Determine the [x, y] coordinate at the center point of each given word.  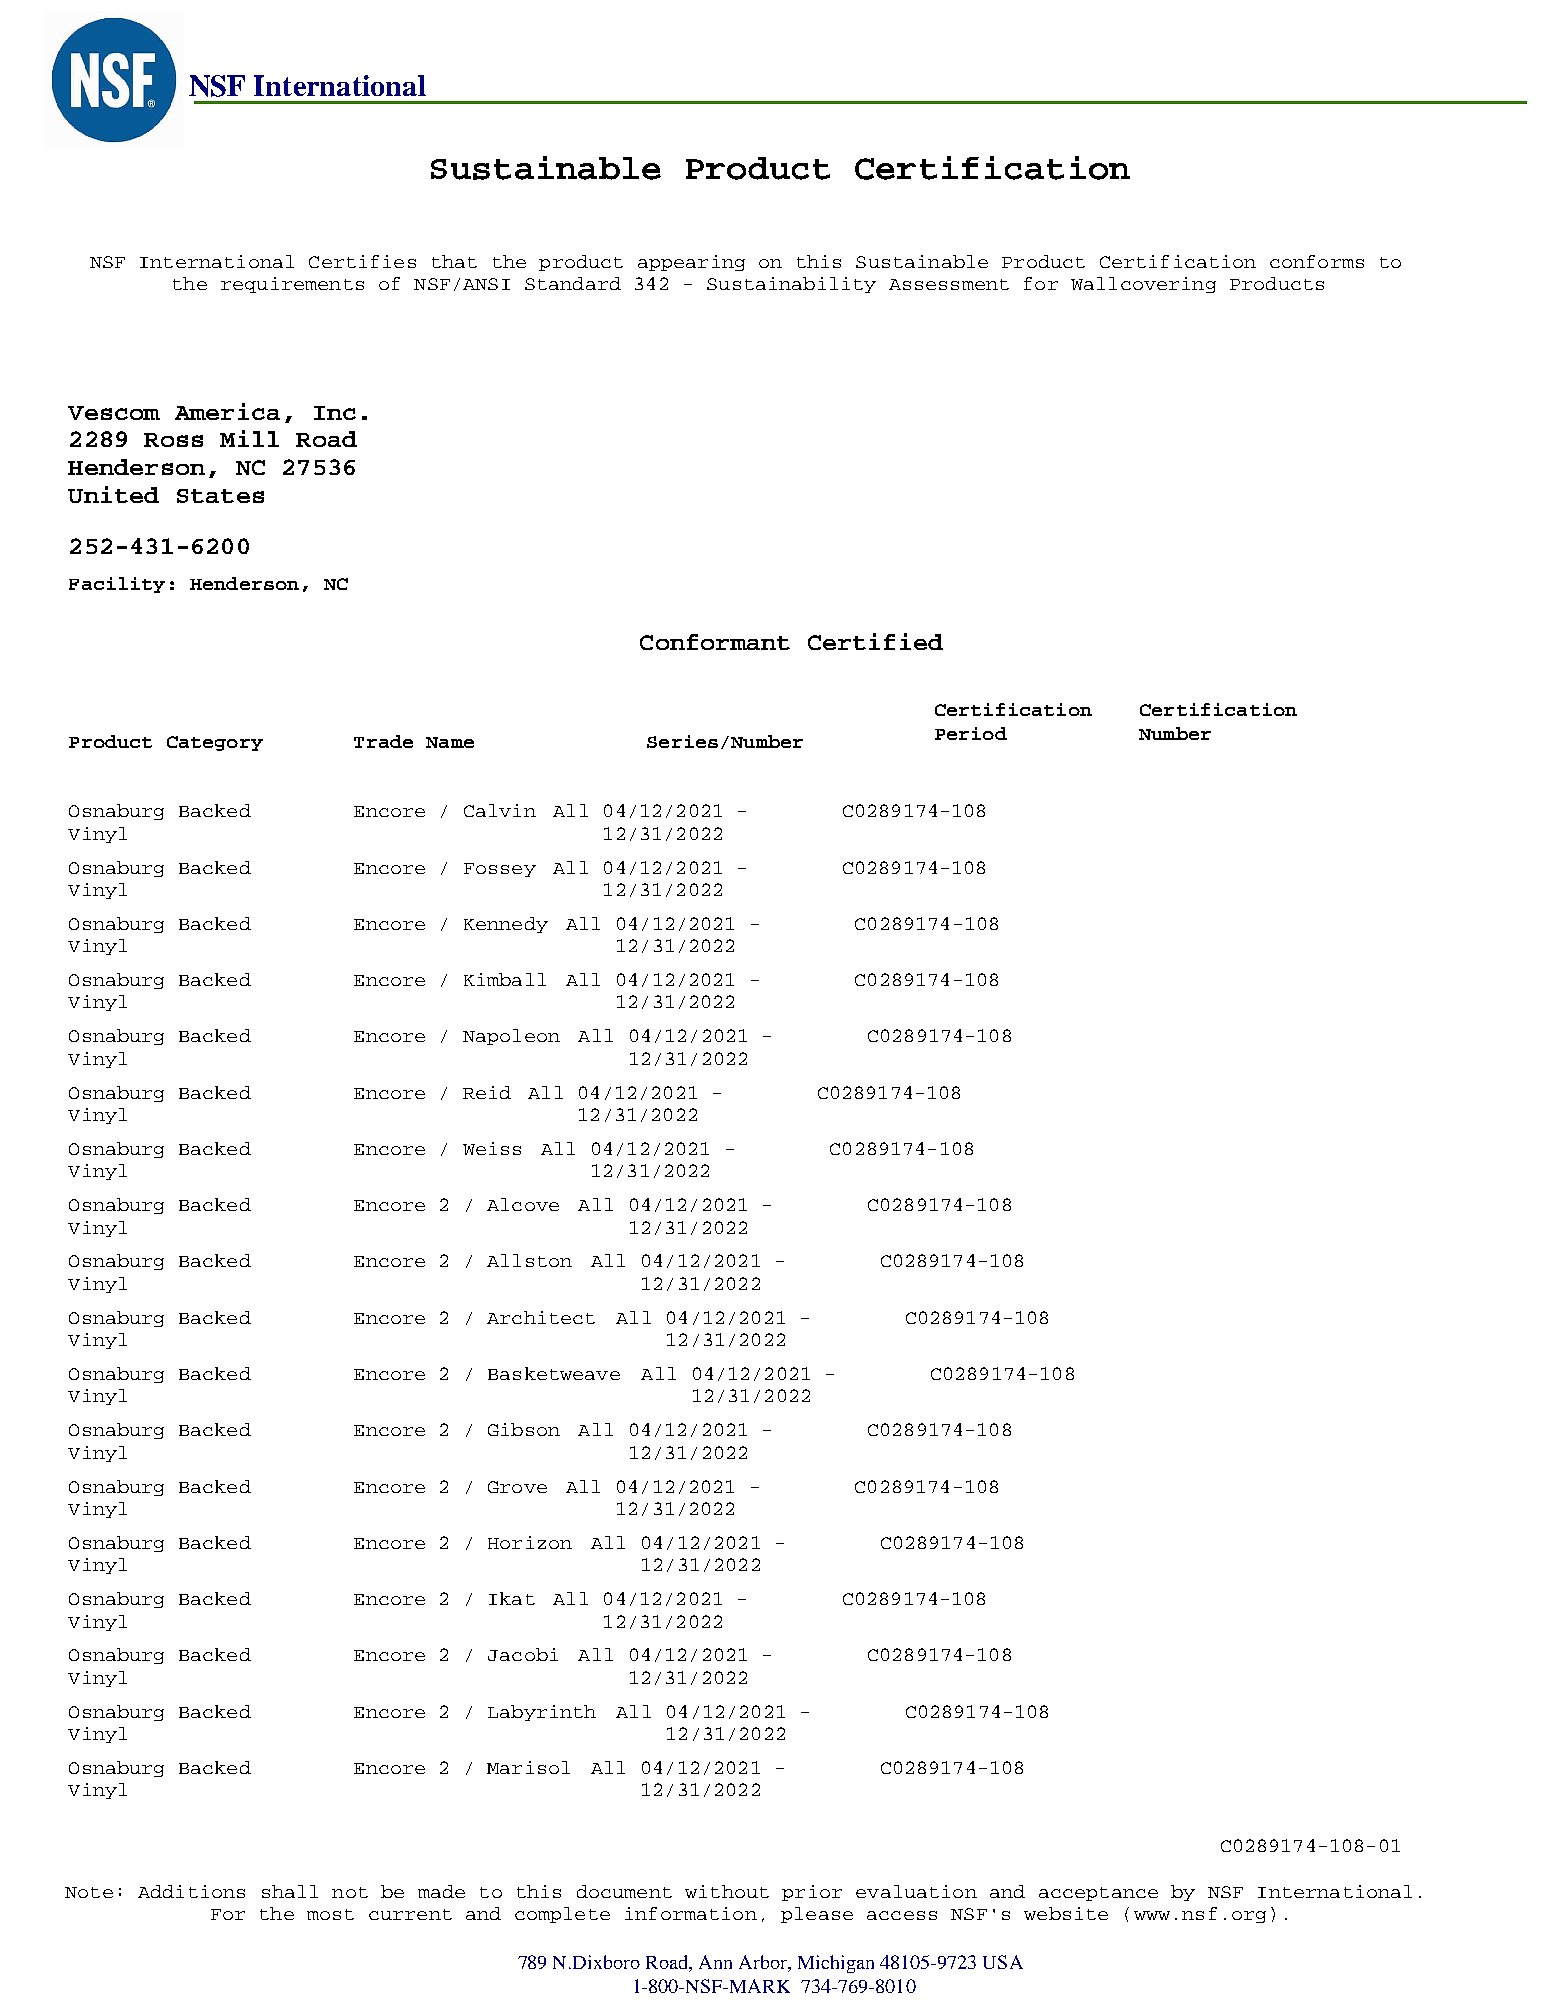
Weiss [492, 1148]
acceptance [1098, 1894]
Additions [191, 1891]
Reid [487, 1092]
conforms [1317, 261]
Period [971, 733]
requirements [292, 285]
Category [215, 743]
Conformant [715, 642]
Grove [517, 1487]
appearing [691, 263]
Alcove [523, 1204]
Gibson [524, 1429]
